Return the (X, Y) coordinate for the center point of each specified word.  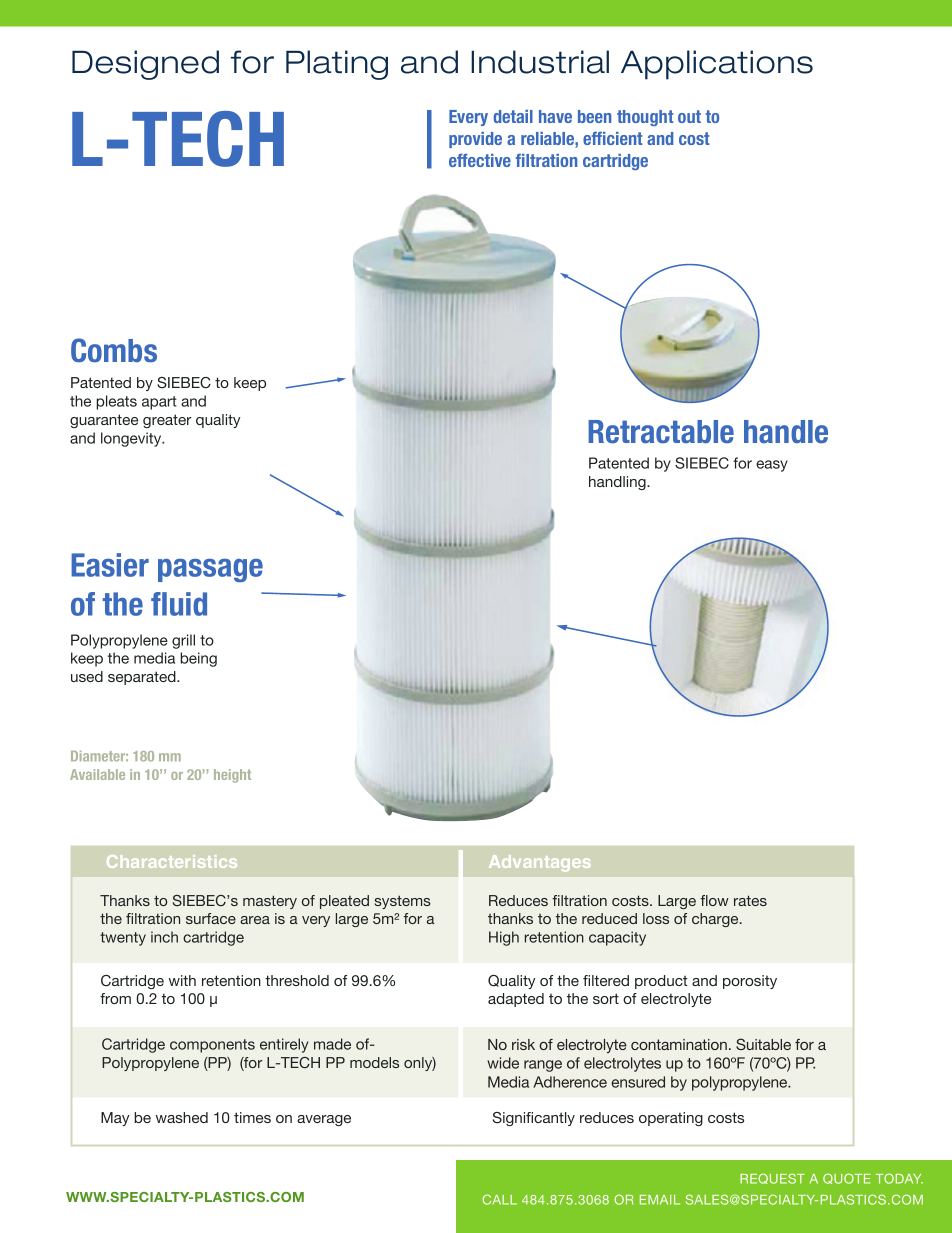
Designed (145, 65)
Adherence (570, 1082)
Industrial (540, 62)
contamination (679, 1044)
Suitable (763, 1044)
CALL (499, 1199)
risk (523, 1044)
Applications (717, 65)
